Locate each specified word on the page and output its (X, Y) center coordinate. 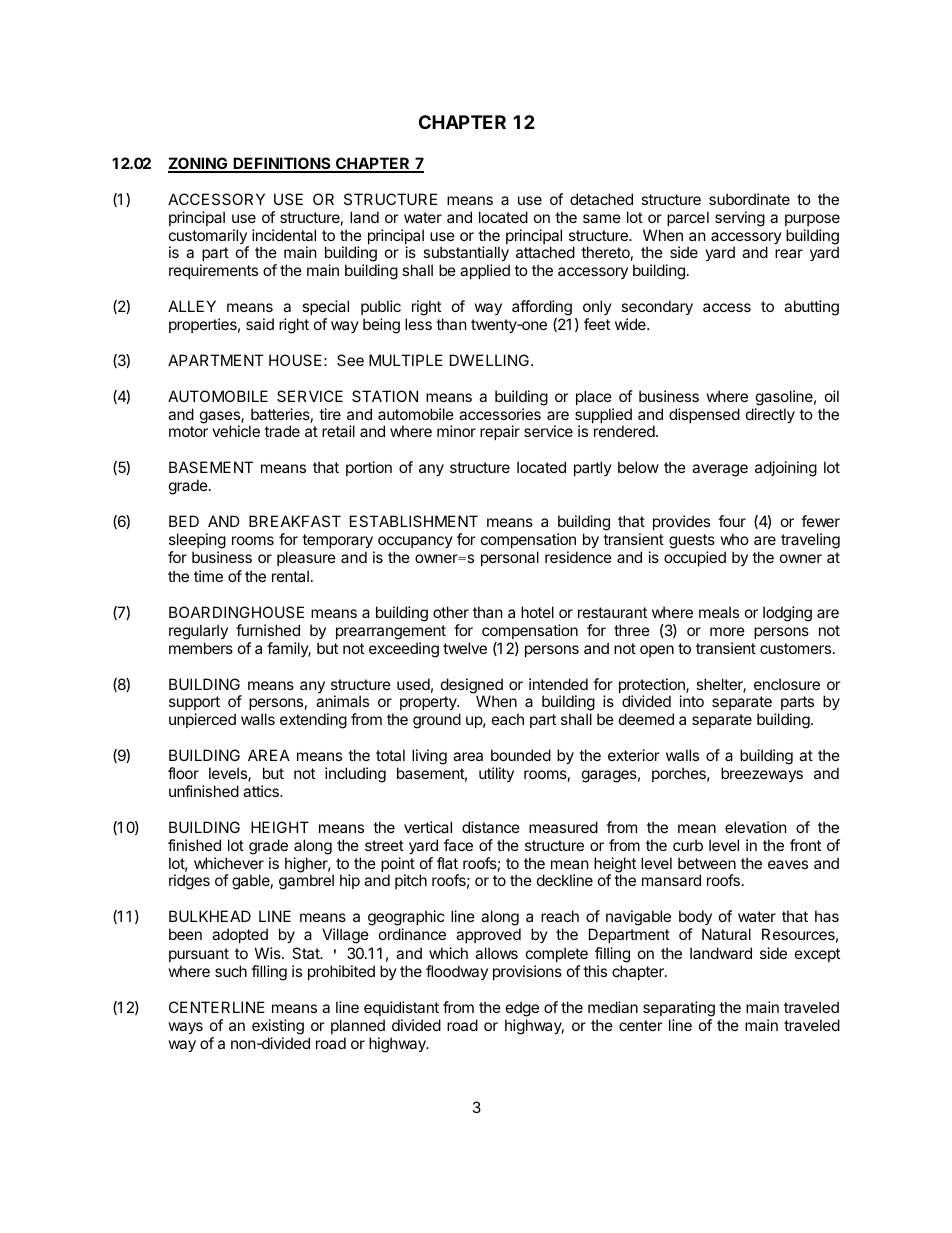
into (692, 701)
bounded (521, 755)
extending (313, 721)
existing (278, 1027)
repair (500, 432)
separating (679, 1010)
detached (601, 199)
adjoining (786, 469)
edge (522, 1010)
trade (282, 431)
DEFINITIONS (282, 164)
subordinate (749, 199)
